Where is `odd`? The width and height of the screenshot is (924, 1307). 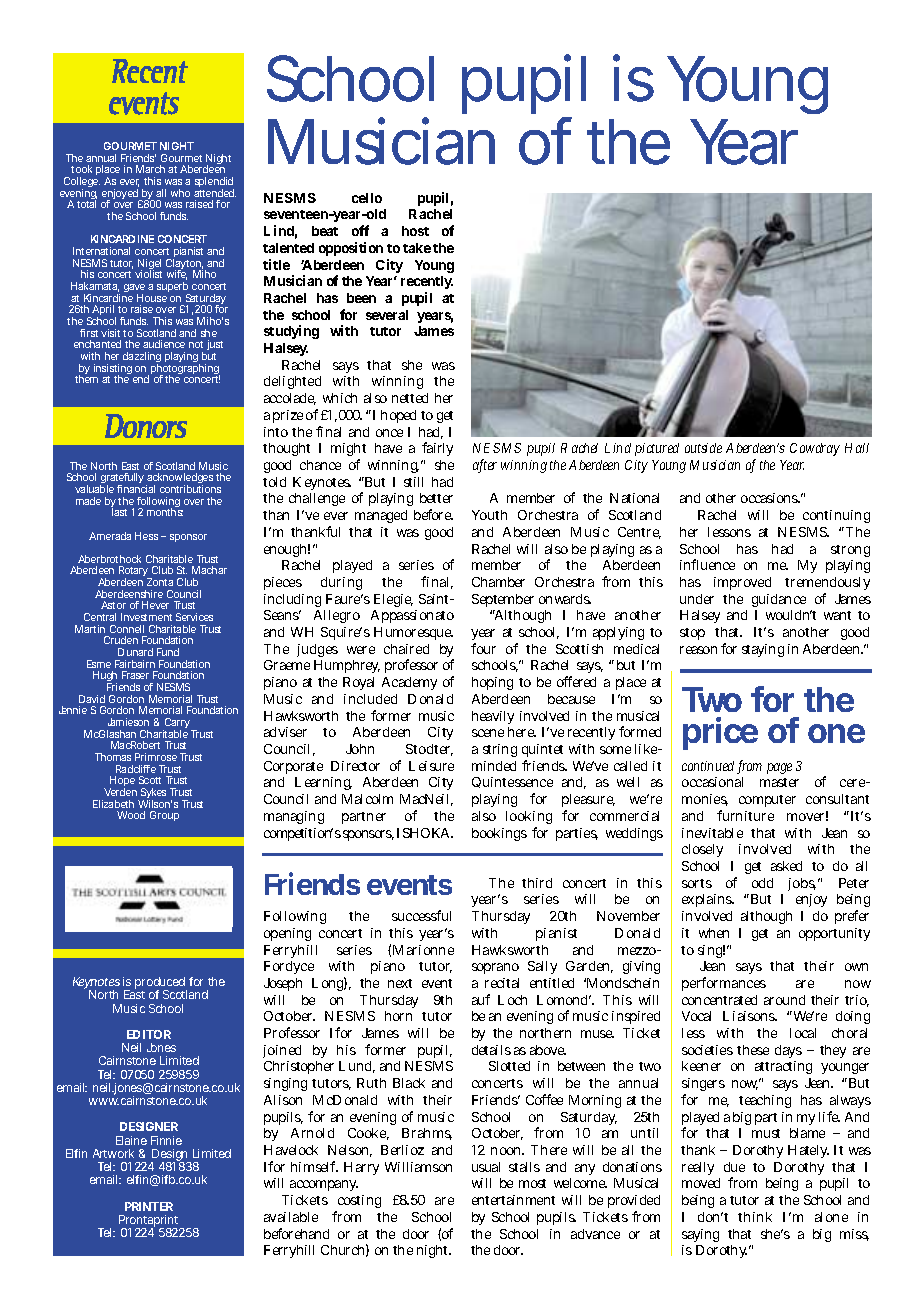
odd is located at coordinates (762, 883).
